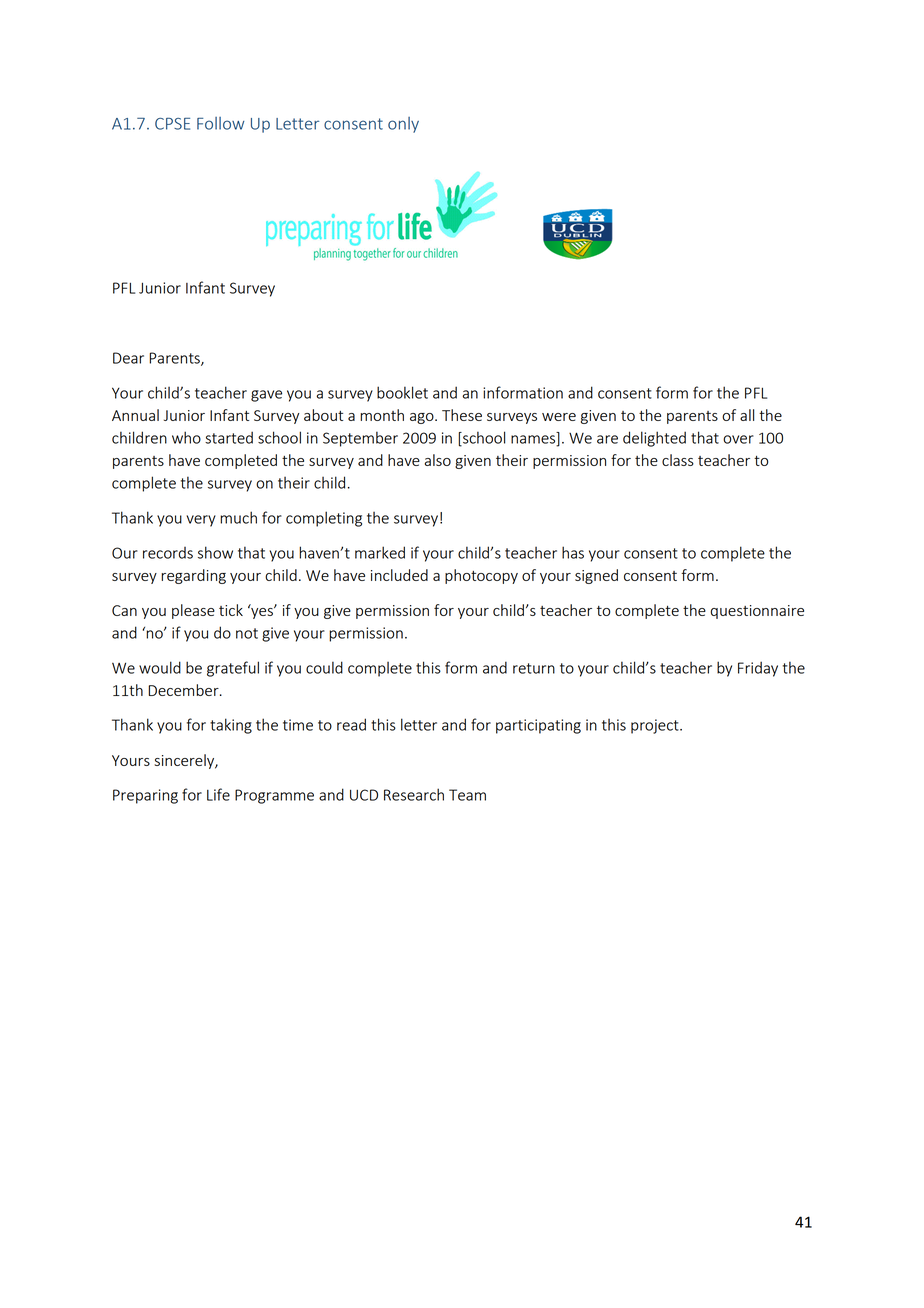  Describe the element at coordinates (559, 417) in the page. I see `were` at that location.
